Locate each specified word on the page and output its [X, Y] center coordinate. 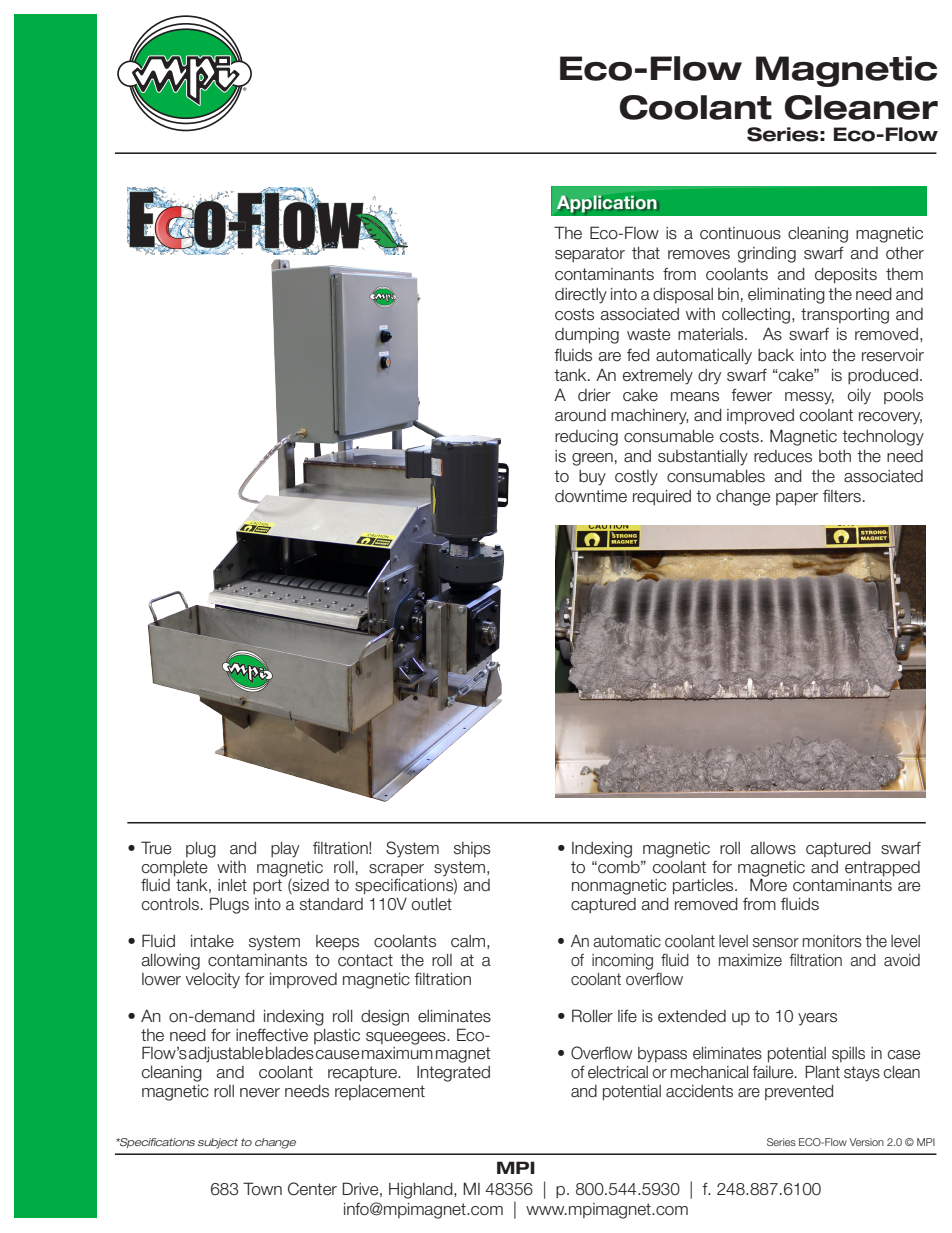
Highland [422, 1191]
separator [590, 255]
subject [218, 1143]
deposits [846, 276]
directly [581, 296]
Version [866, 1142]
